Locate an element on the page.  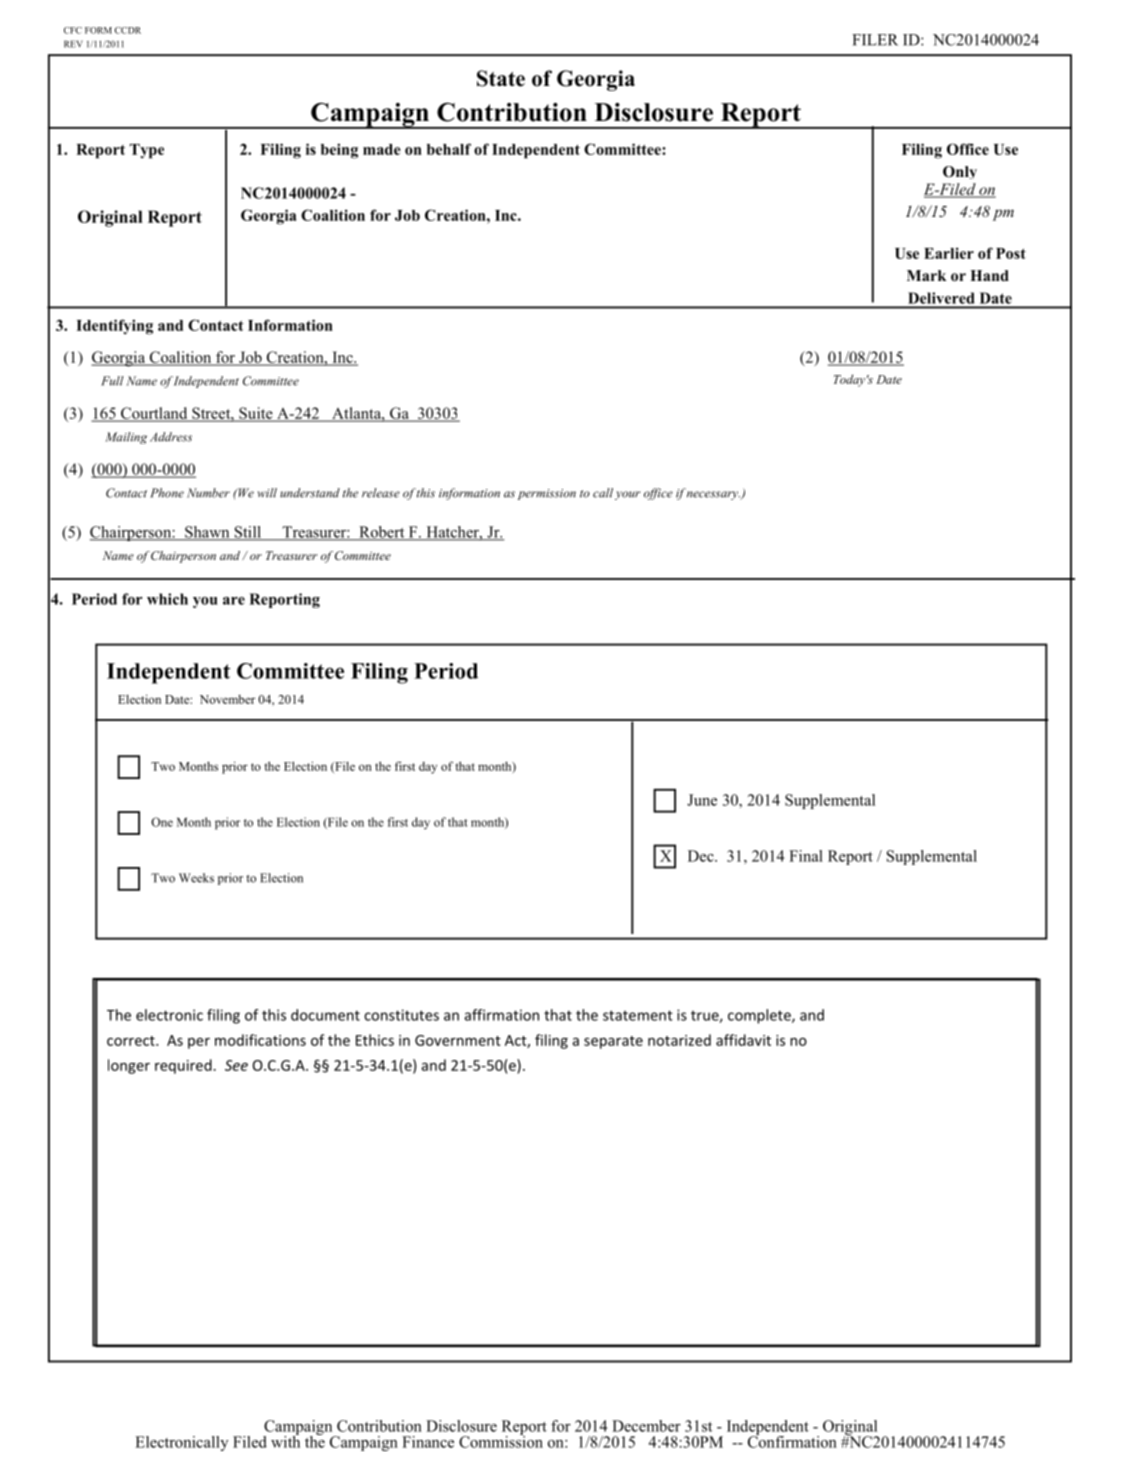
Confirmation is located at coordinates (792, 1440).
